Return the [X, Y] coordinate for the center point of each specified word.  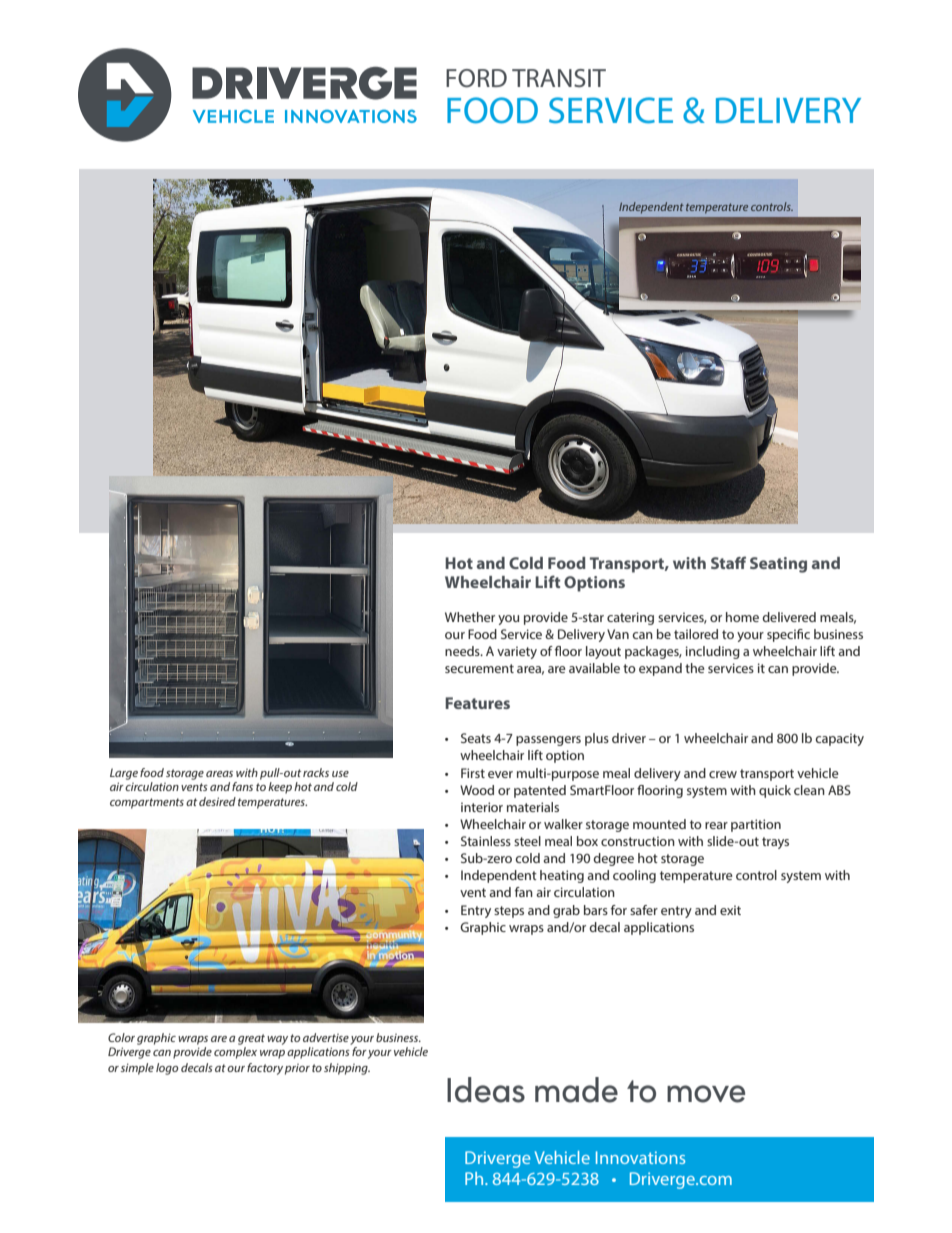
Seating [778, 565]
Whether [470, 617]
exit [730, 910]
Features [477, 703]
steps [509, 912]
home [742, 617]
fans [242, 786]
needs [463, 651]
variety [517, 652]
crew [723, 774]
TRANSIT [559, 78]
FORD [476, 78]
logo [167, 1069]
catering [630, 618]
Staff [728, 562]
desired [217, 801]
